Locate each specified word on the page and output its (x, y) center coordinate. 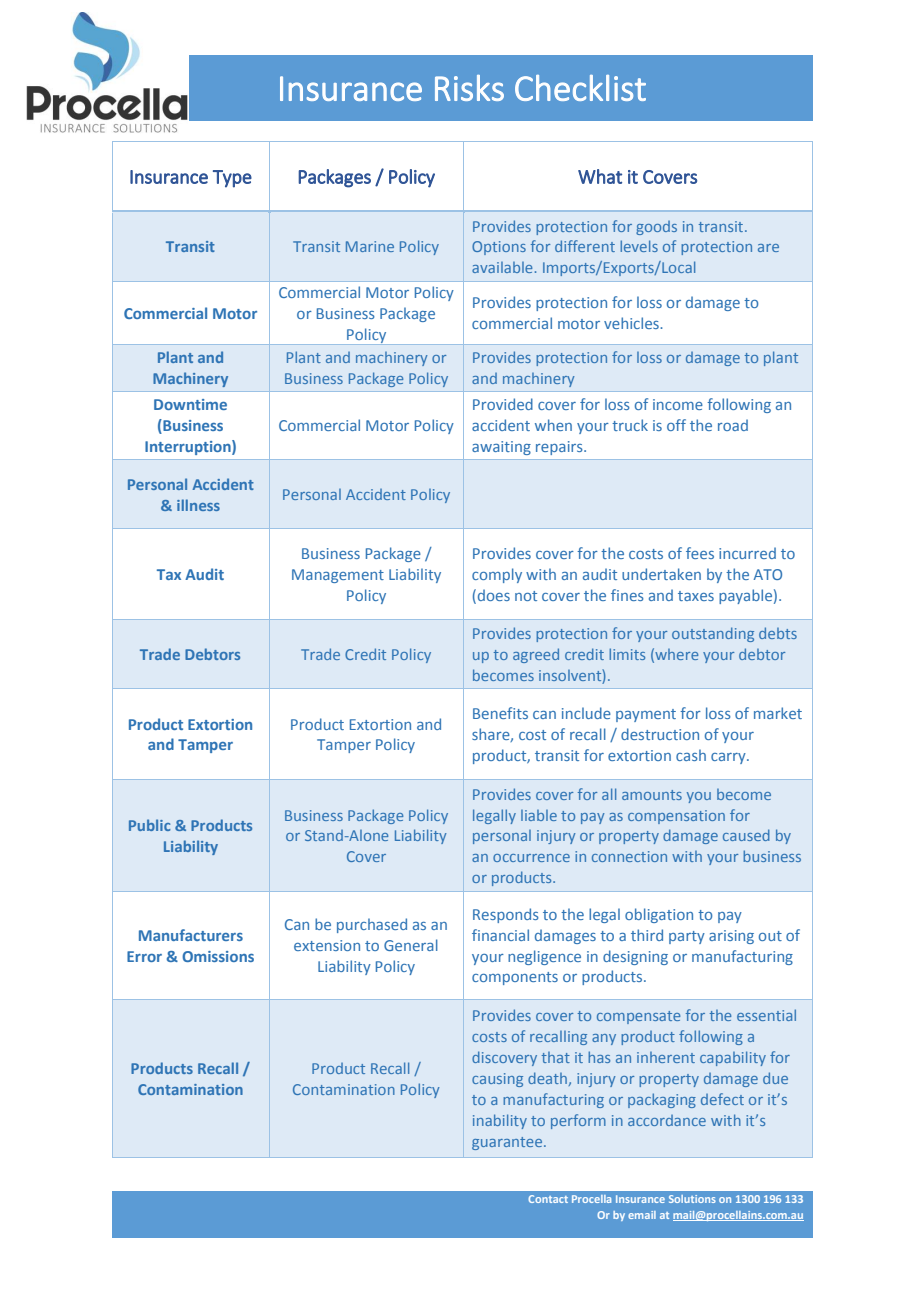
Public (150, 825)
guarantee (508, 1143)
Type (232, 179)
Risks (469, 88)
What (600, 176)
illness (198, 505)
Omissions (218, 956)
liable (539, 815)
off (676, 425)
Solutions (692, 1199)
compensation (676, 817)
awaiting (501, 448)
